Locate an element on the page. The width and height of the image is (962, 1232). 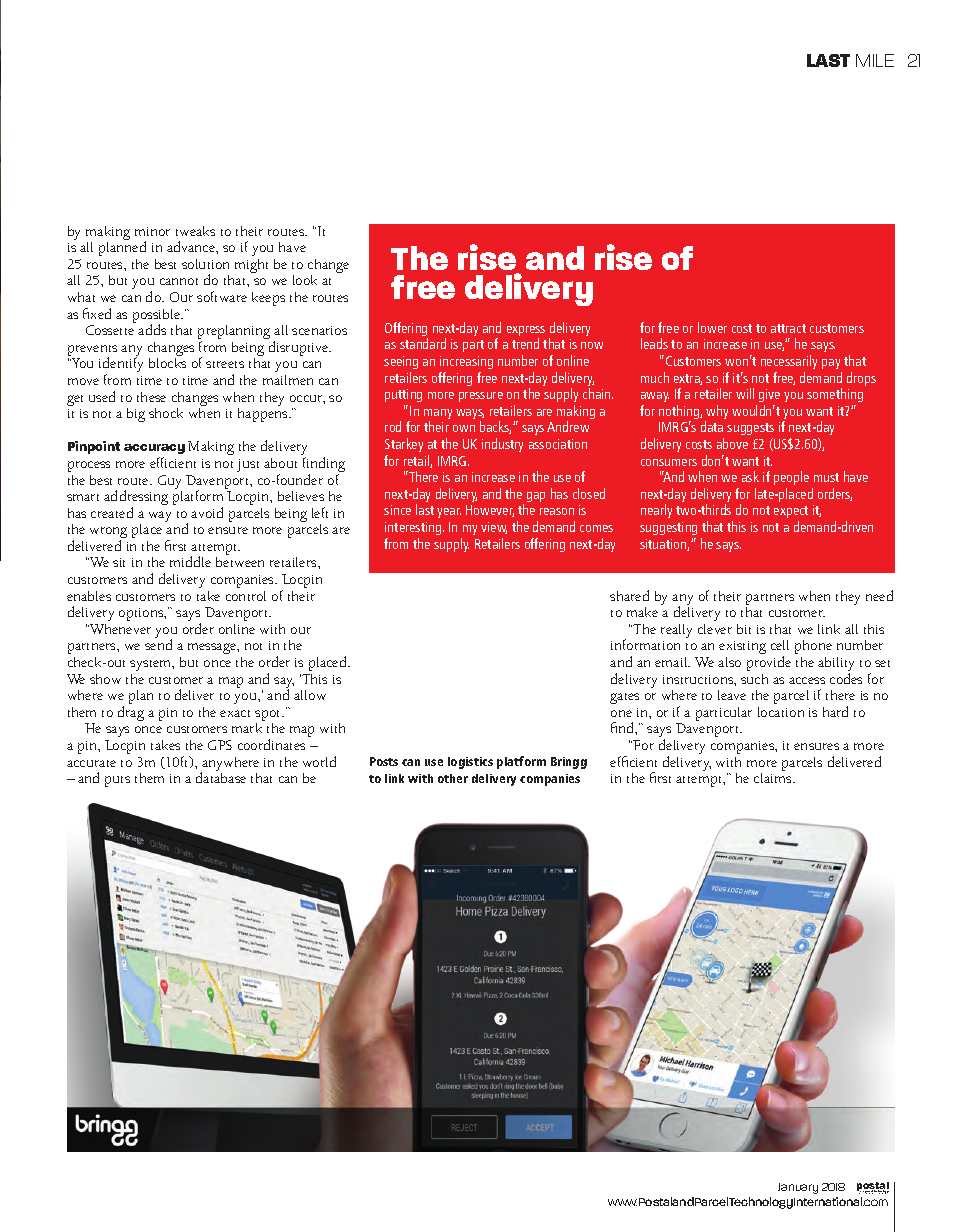
accurate is located at coordinates (91, 763).
